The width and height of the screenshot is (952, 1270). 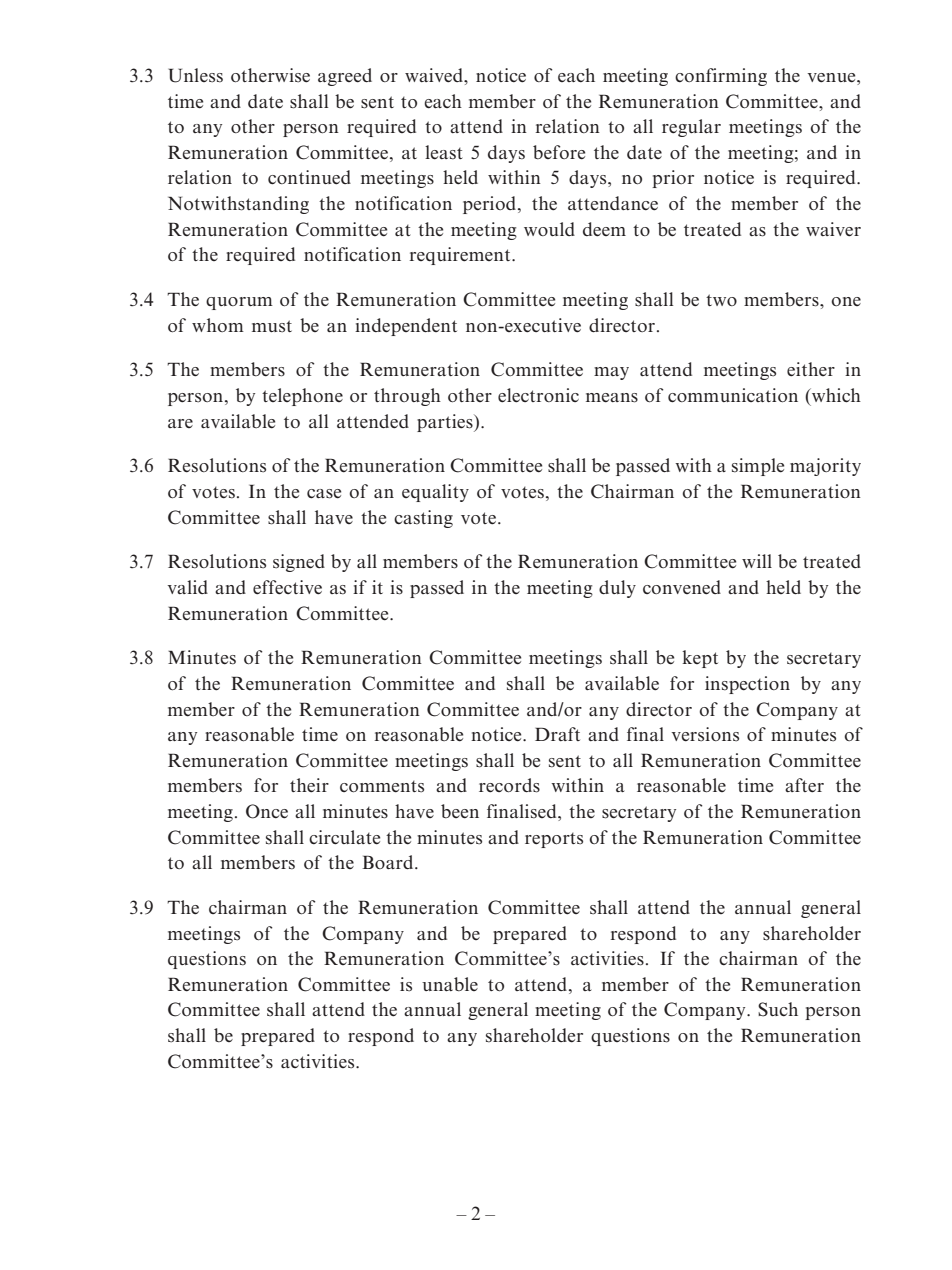 I want to click on casting, so click(x=423, y=519).
